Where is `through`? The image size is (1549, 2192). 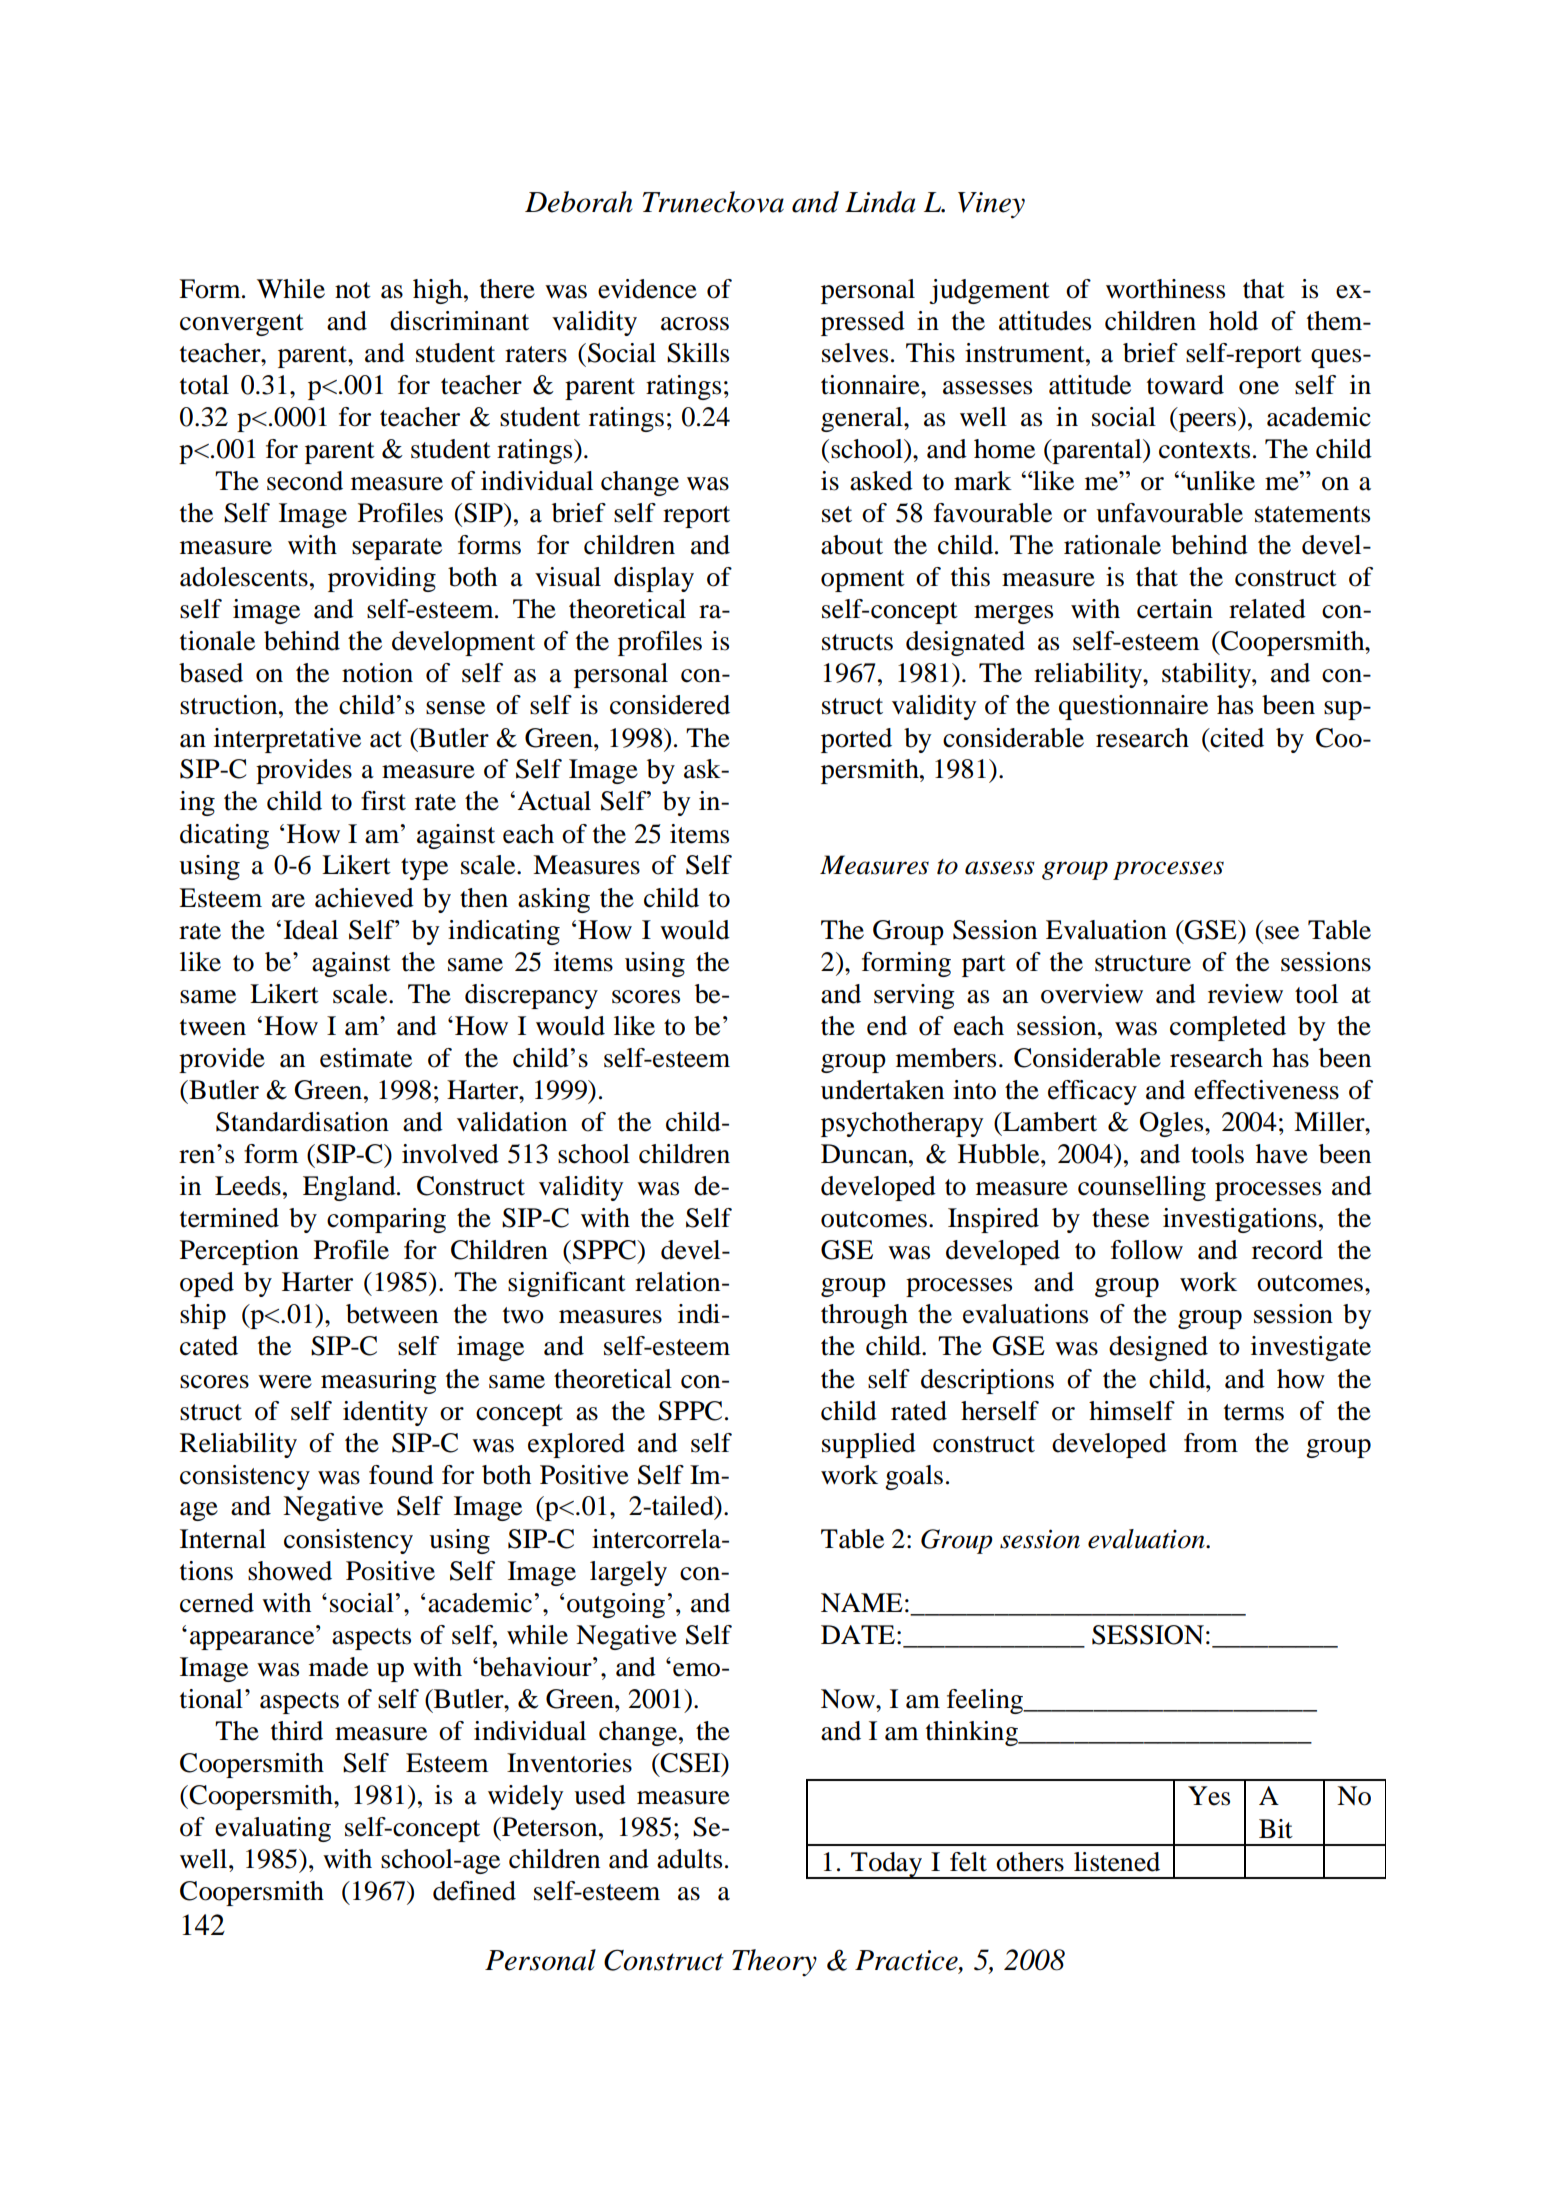 through is located at coordinates (864, 1316).
